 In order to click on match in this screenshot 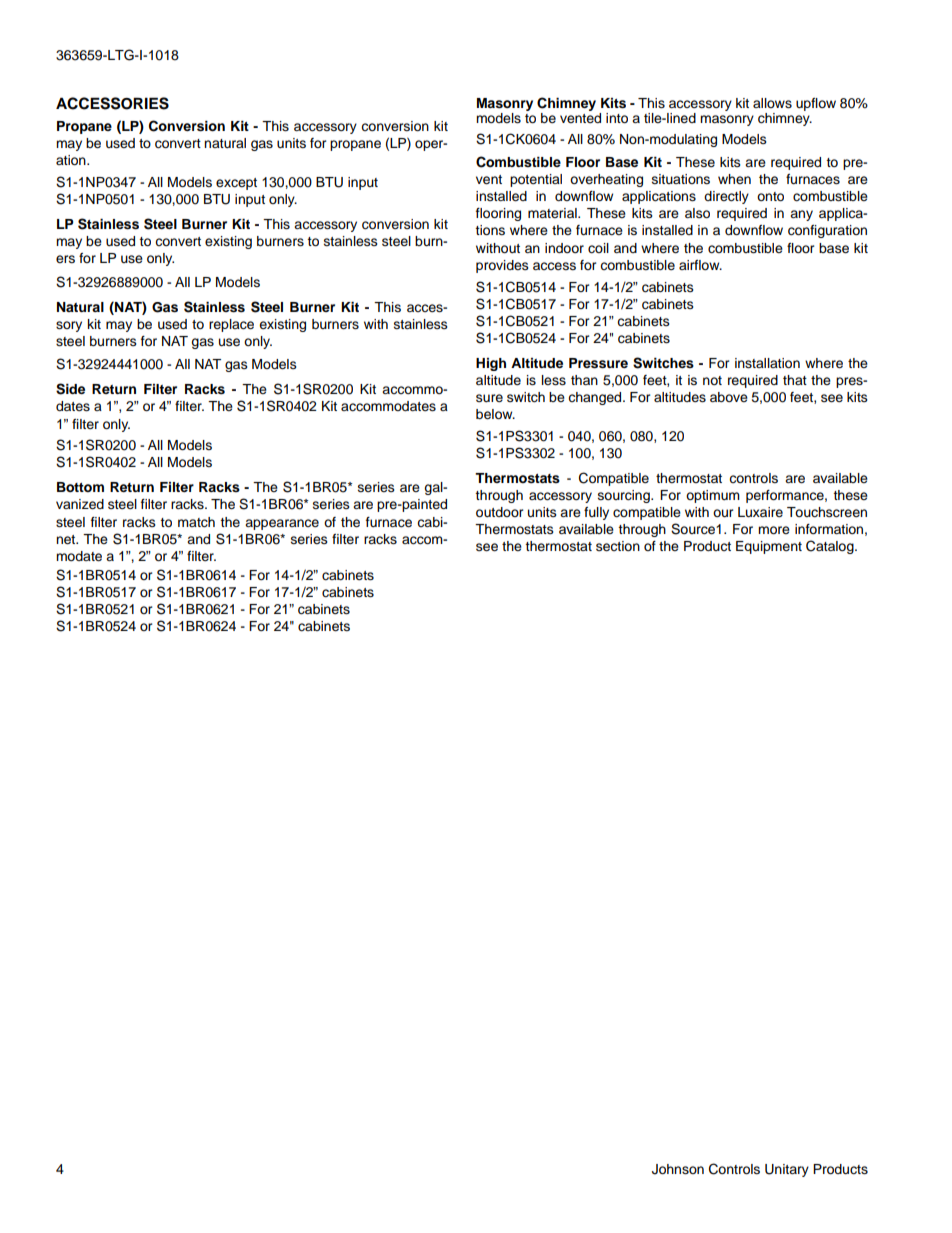, I will do `click(196, 522)`.
